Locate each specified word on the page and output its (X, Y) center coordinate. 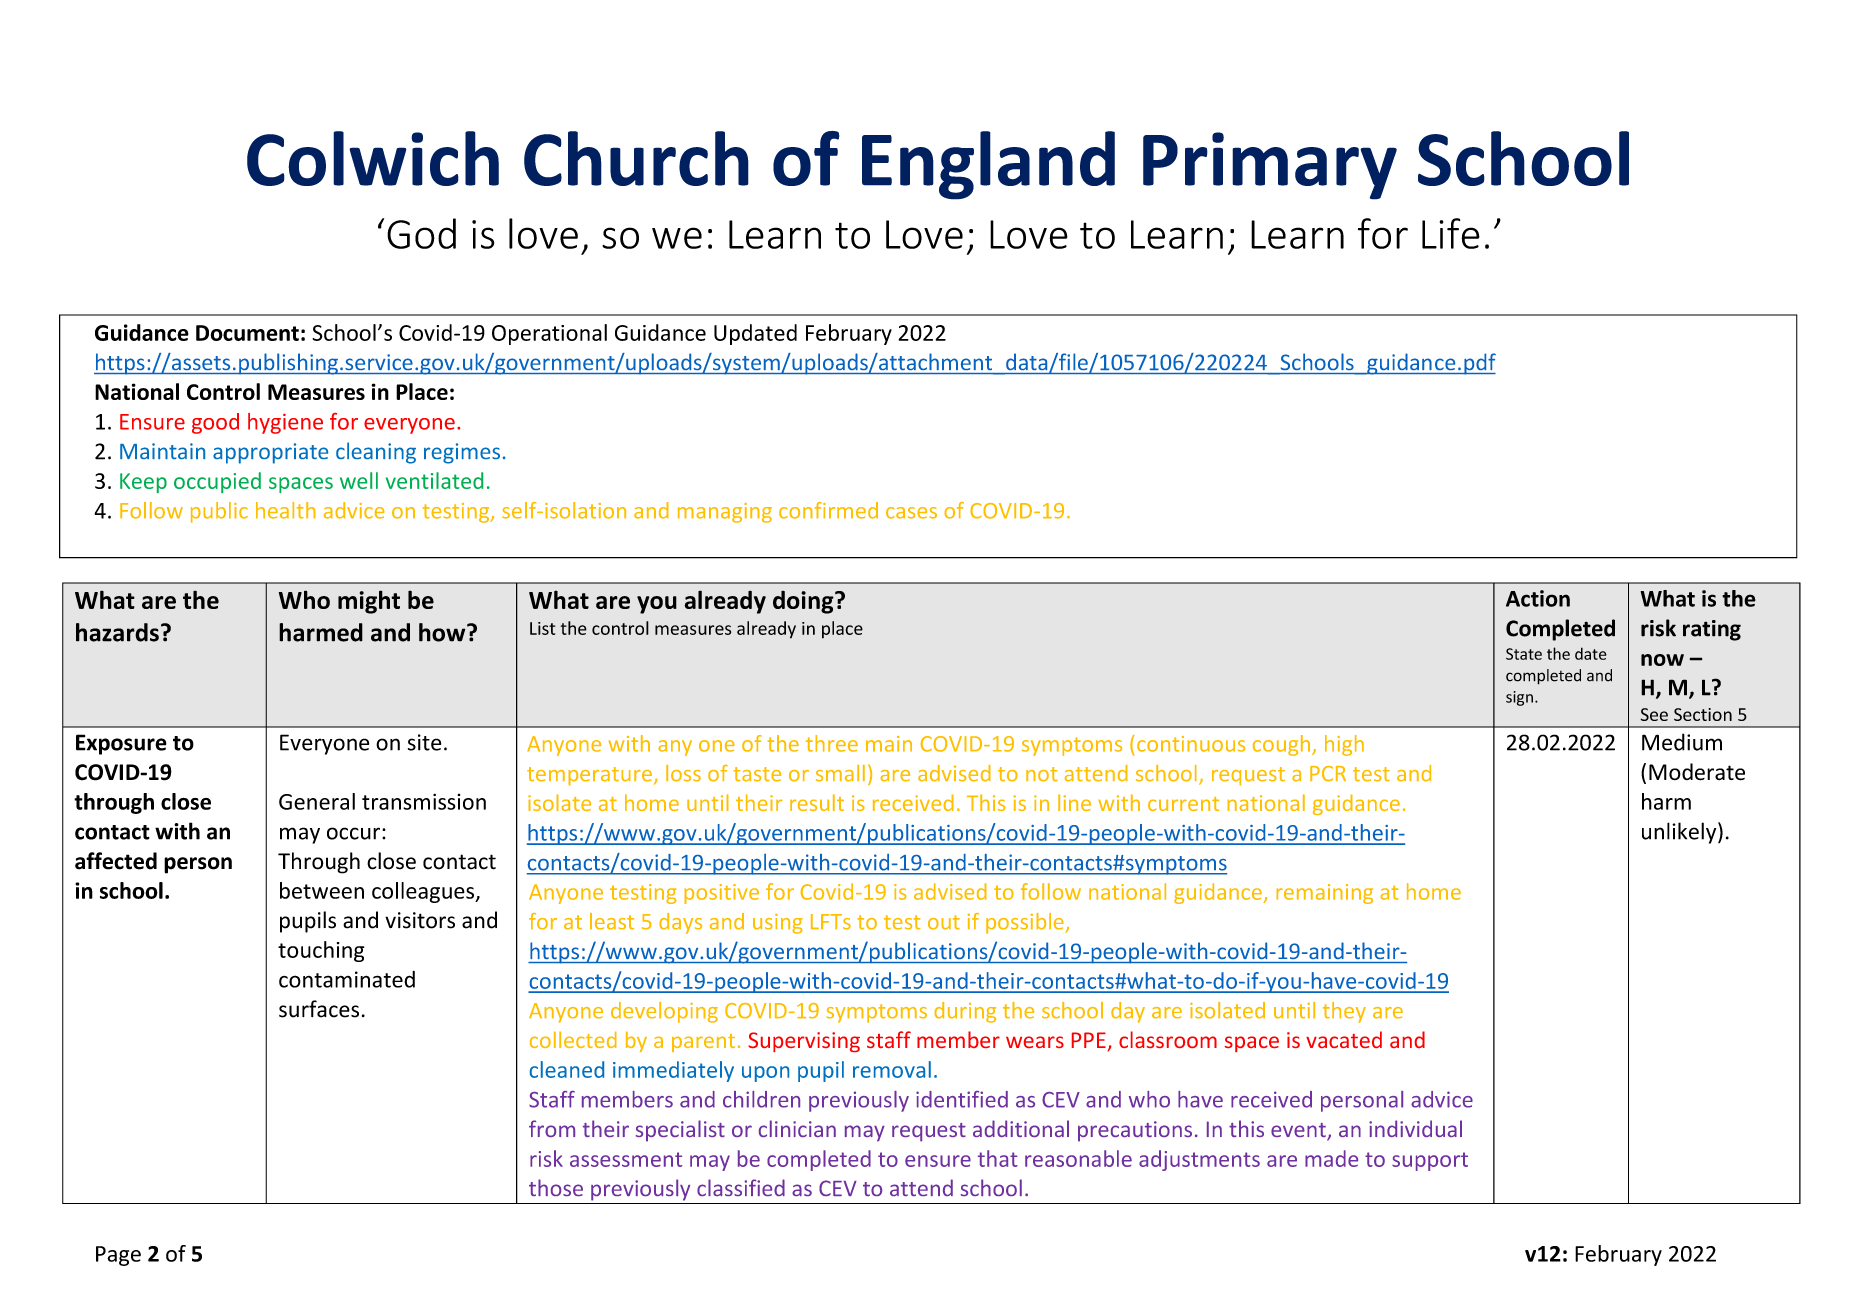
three (832, 743)
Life (1451, 233)
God (421, 233)
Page (118, 1256)
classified (741, 1187)
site (424, 742)
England (988, 165)
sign (1519, 698)
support (1430, 1161)
